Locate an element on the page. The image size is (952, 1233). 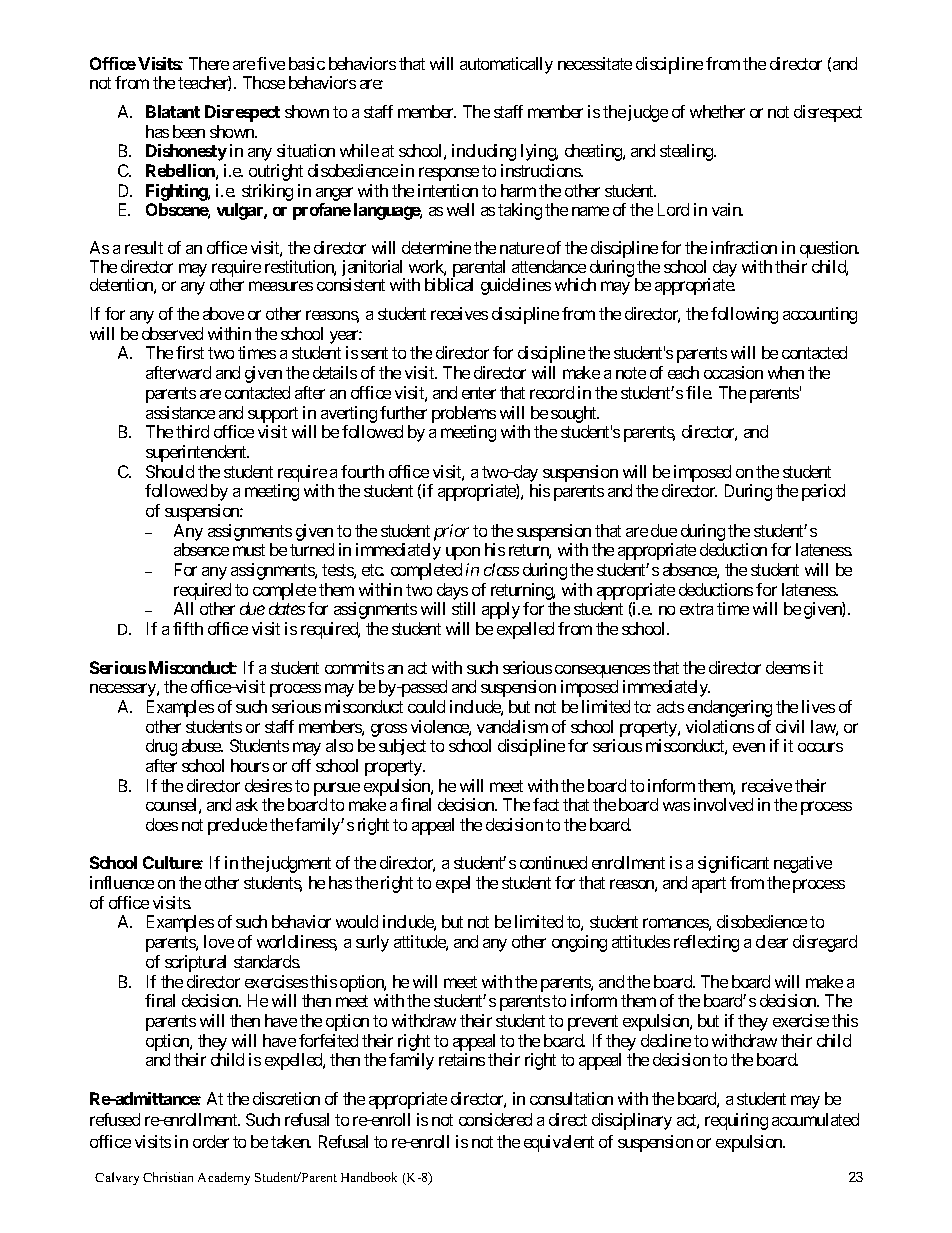
considered is located at coordinates (495, 1119).
